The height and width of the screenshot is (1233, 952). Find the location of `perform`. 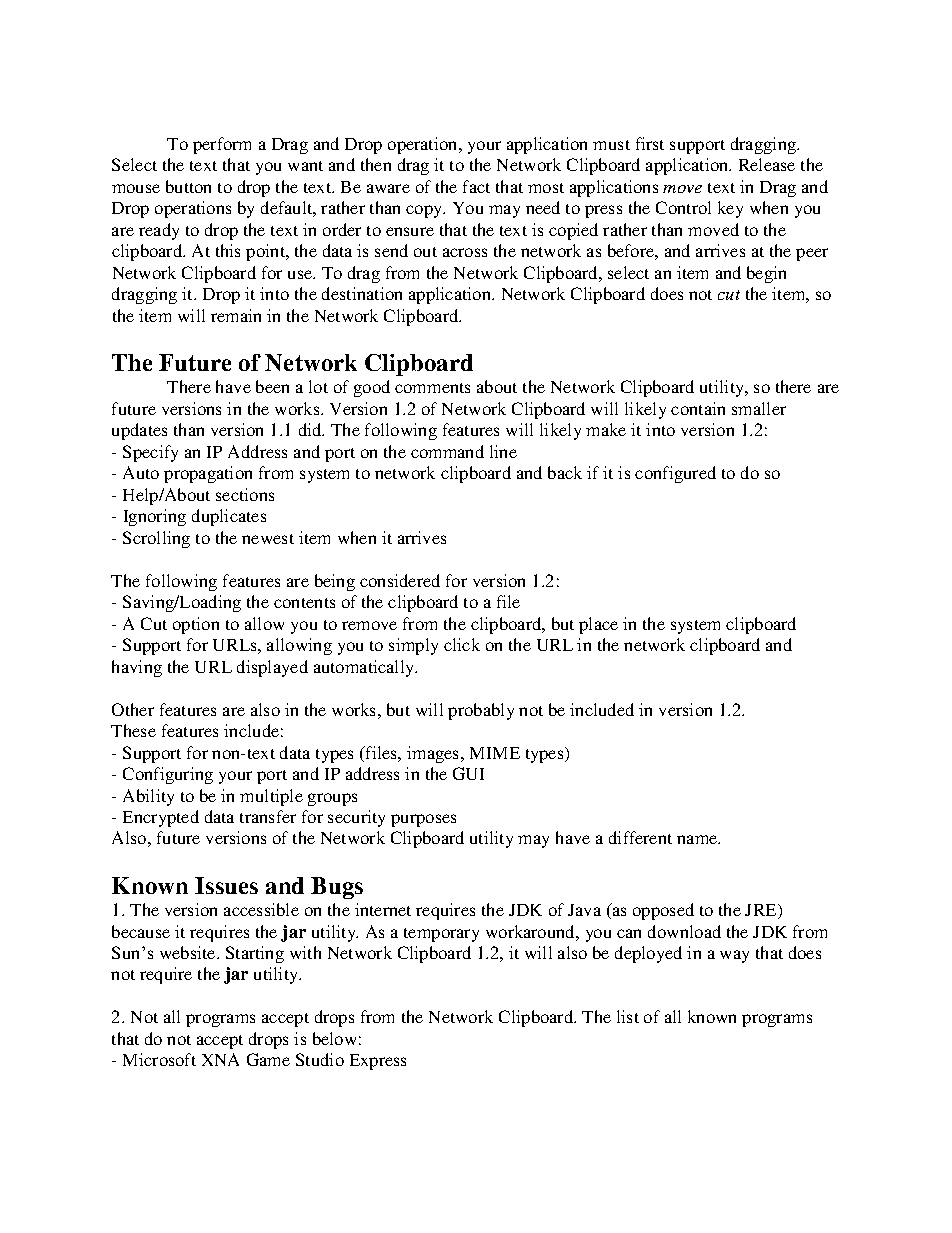

perform is located at coordinates (222, 145).
